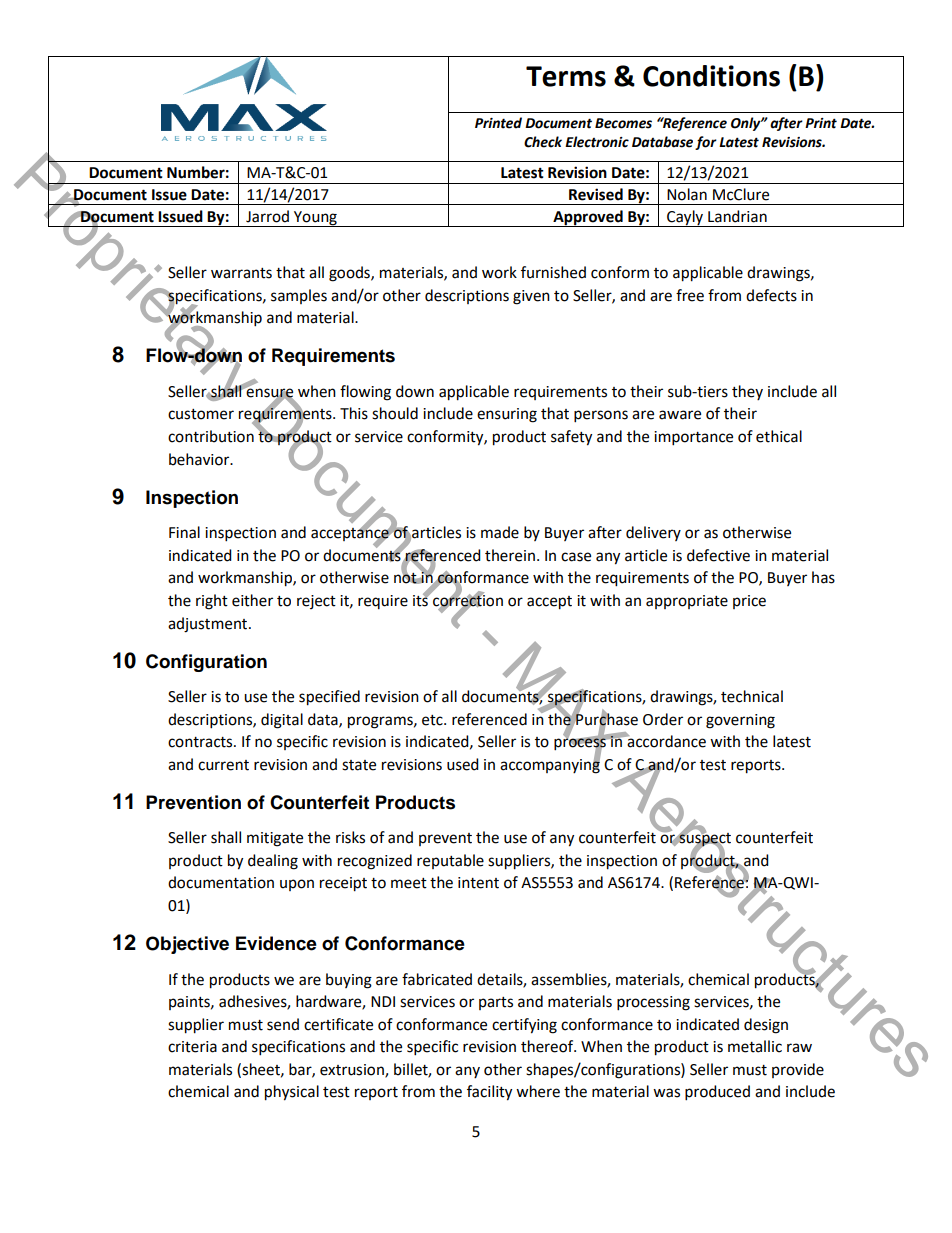 This image has width=952, height=1233. I want to click on Check, so click(543, 142).
